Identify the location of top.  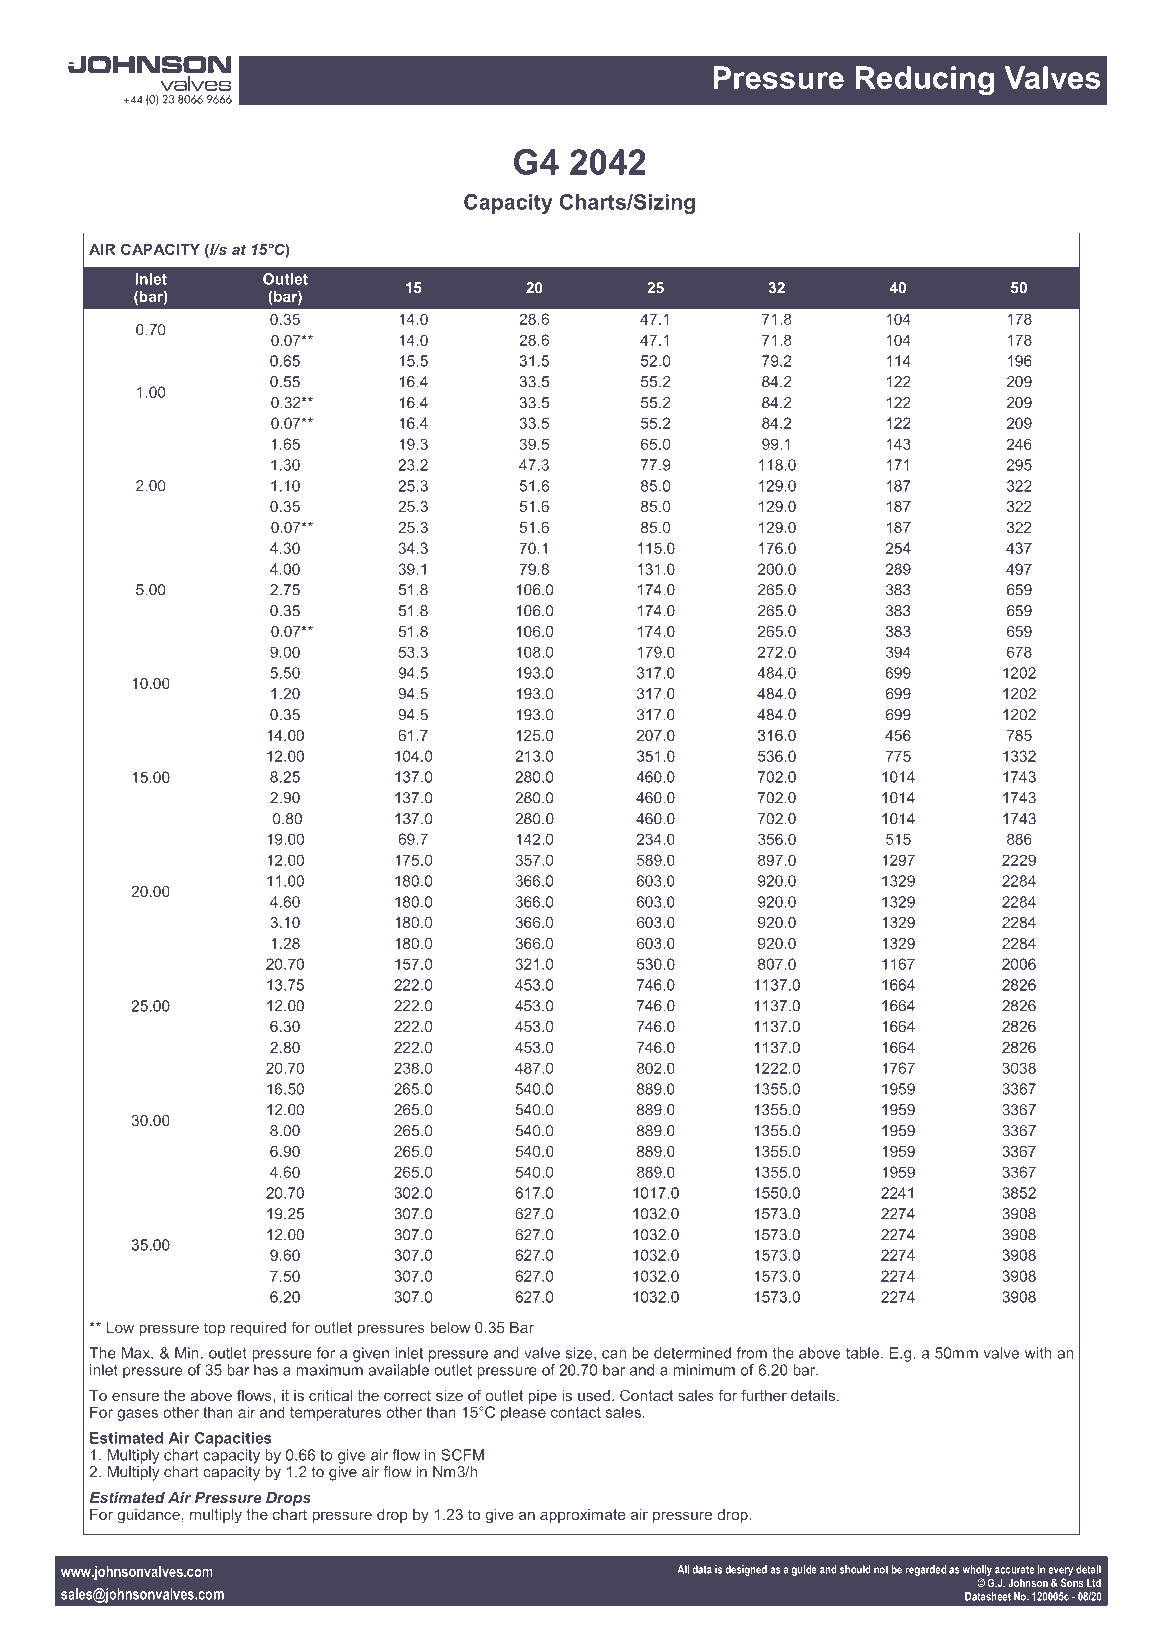
(214, 1329).
